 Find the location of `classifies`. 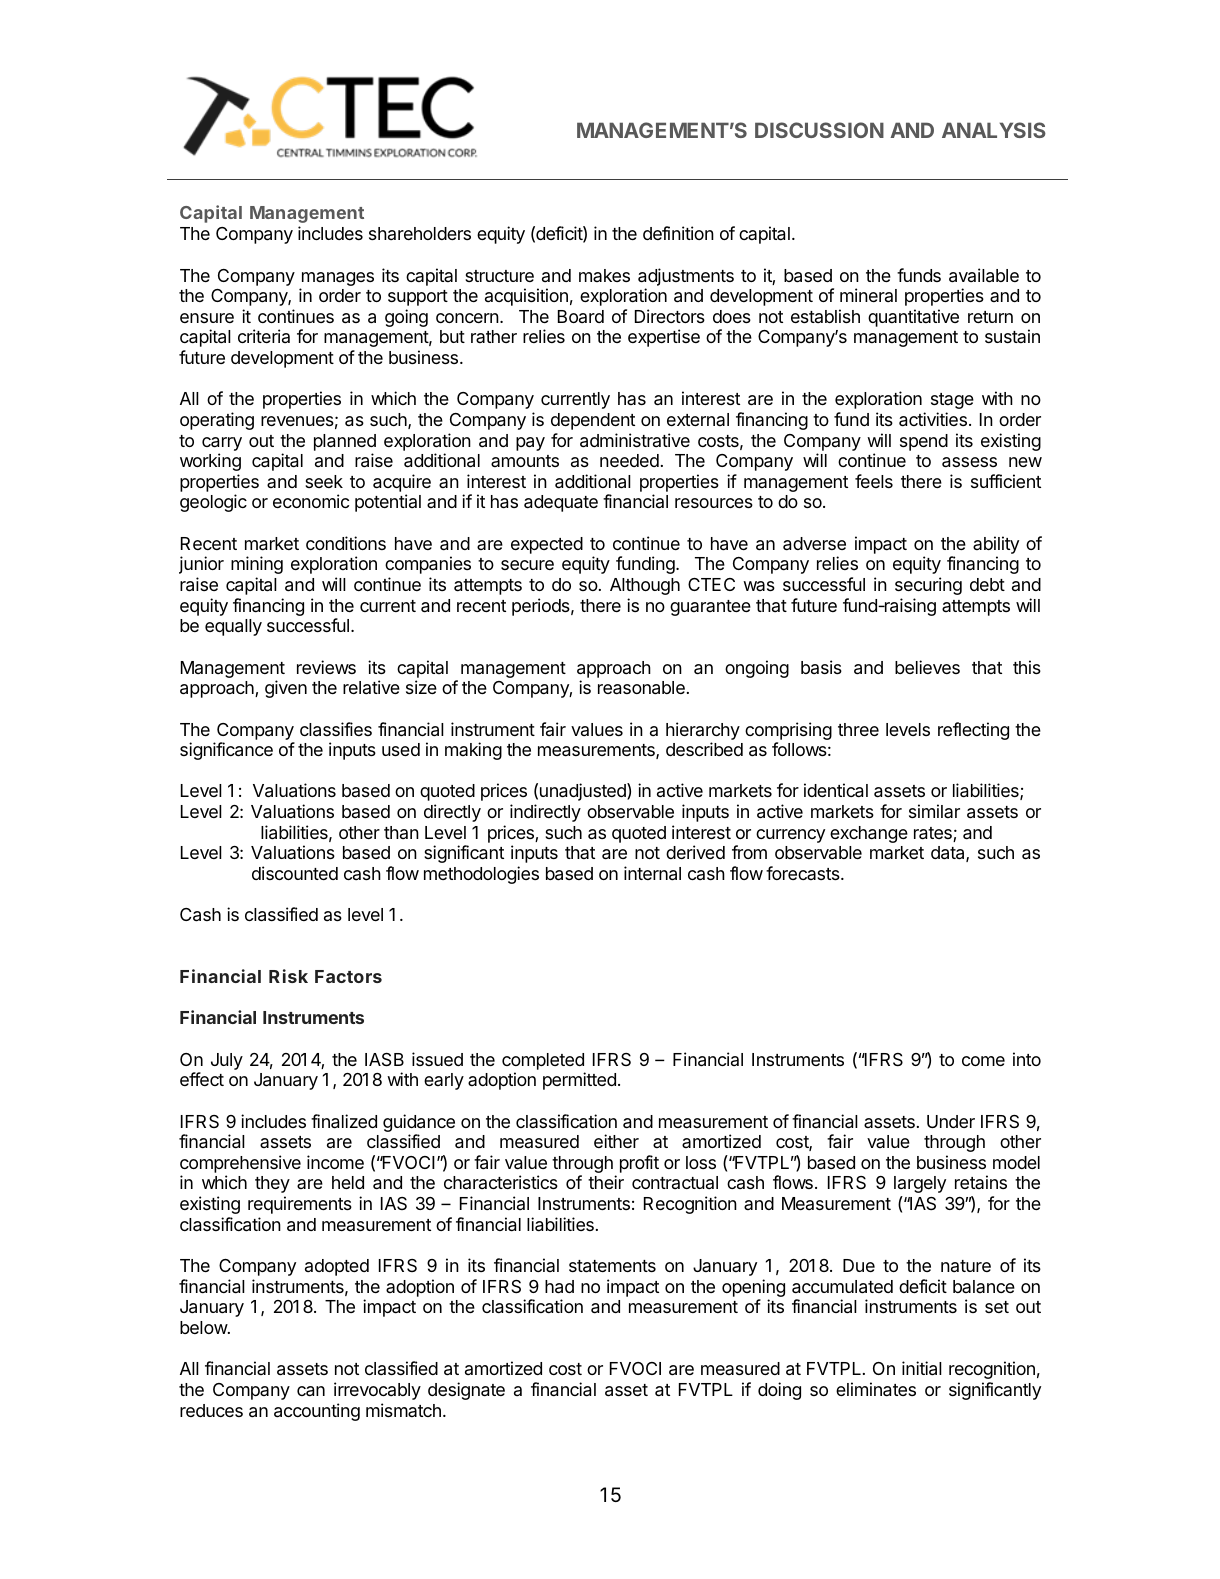

classifies is located at coordinates (336, 729).
